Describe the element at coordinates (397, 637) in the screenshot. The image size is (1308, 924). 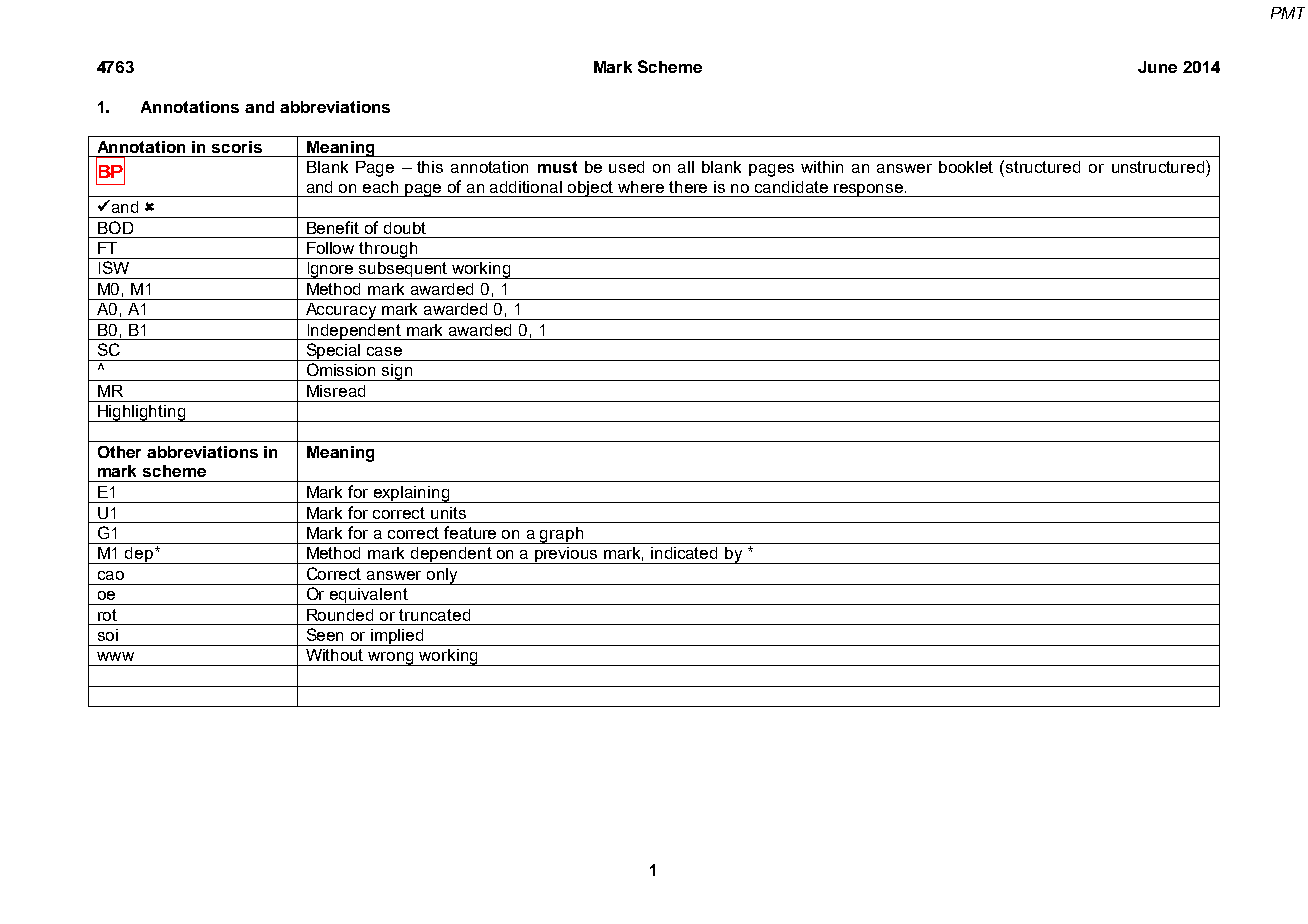
I see `implied` at that location.
